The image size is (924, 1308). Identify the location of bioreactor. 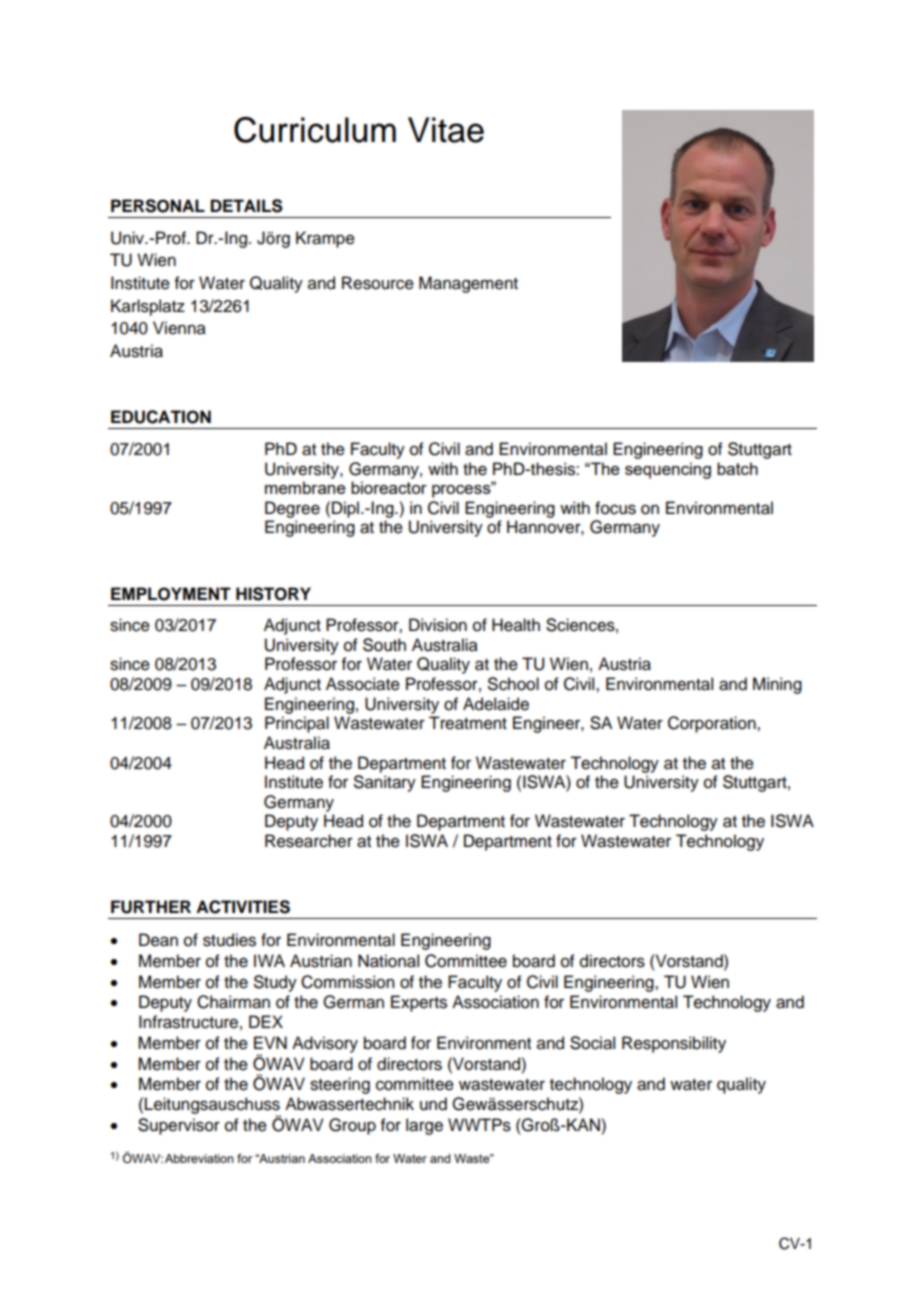
(389, 487).
